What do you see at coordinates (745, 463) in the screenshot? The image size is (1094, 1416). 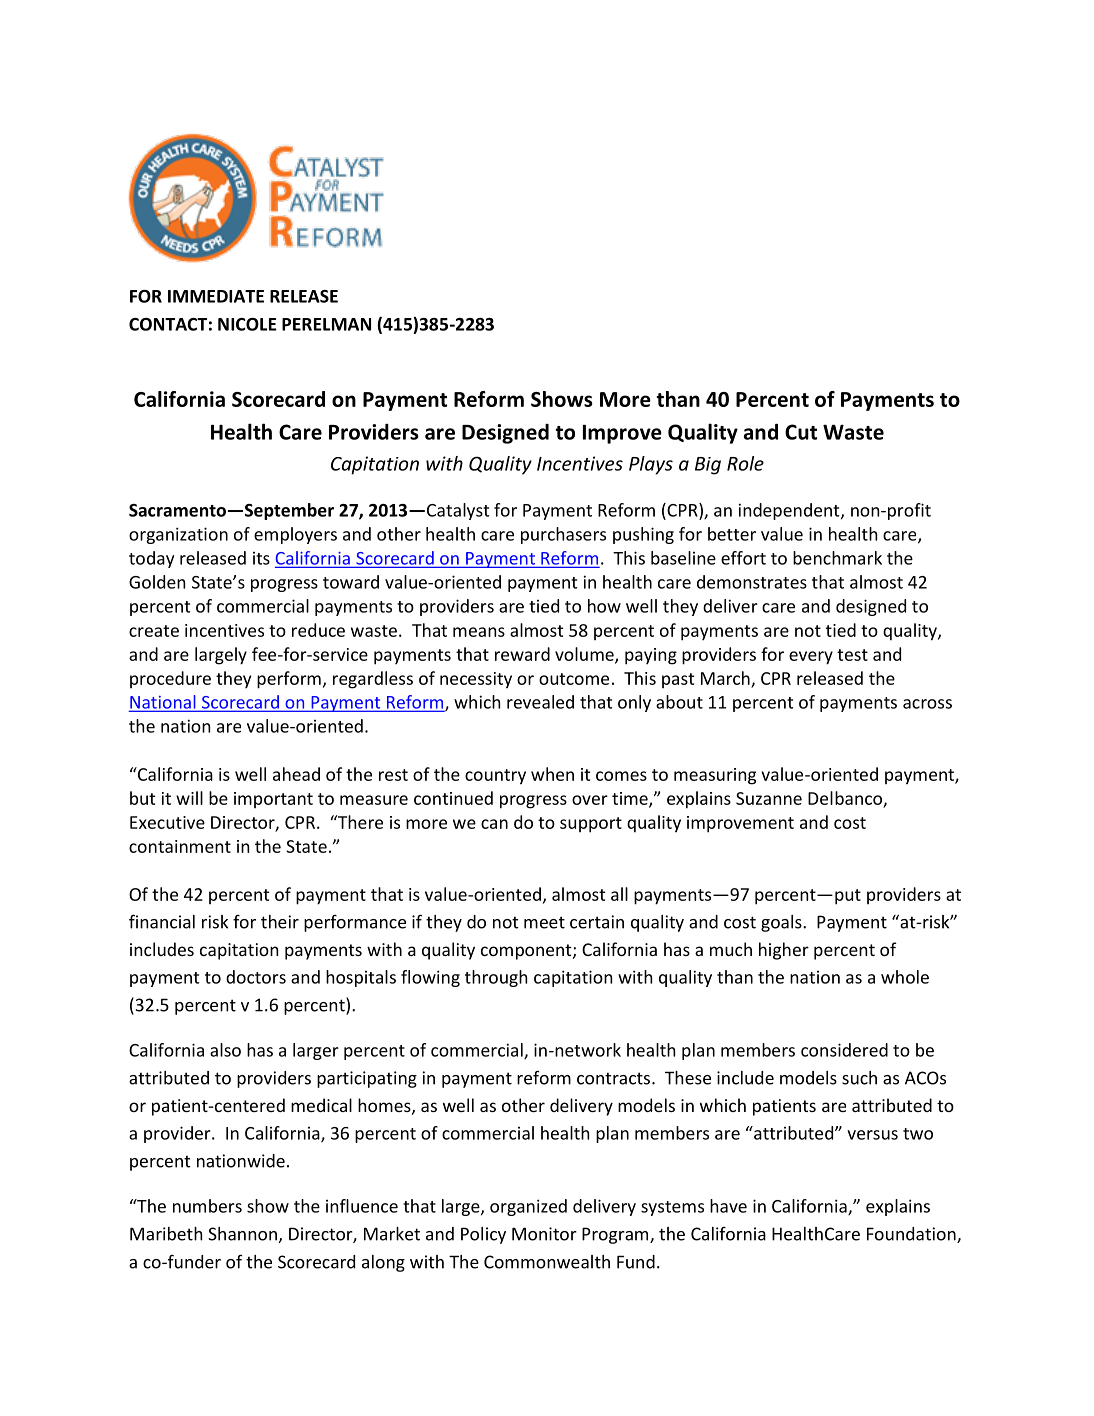 I see `Role` at bounding box center [745, 463].
